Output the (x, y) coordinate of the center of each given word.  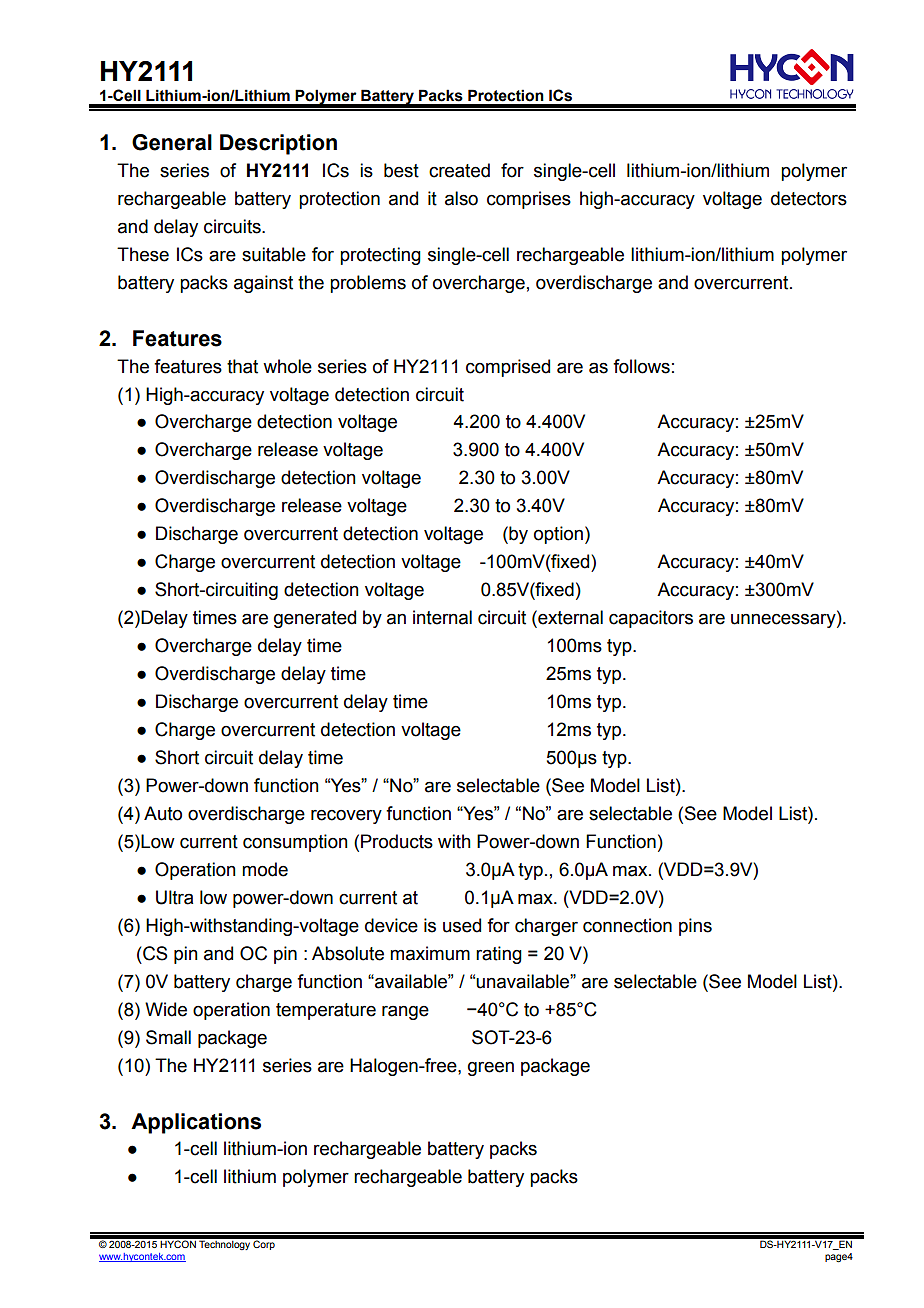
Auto (163, 813)
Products (397, 841)
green (491, 1069)
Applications (196, 1123)
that (242, 366)
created (459, 170)
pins (695, 927)
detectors (809, 198)
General (172, 142)
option (558, 535)
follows (641, 366)
